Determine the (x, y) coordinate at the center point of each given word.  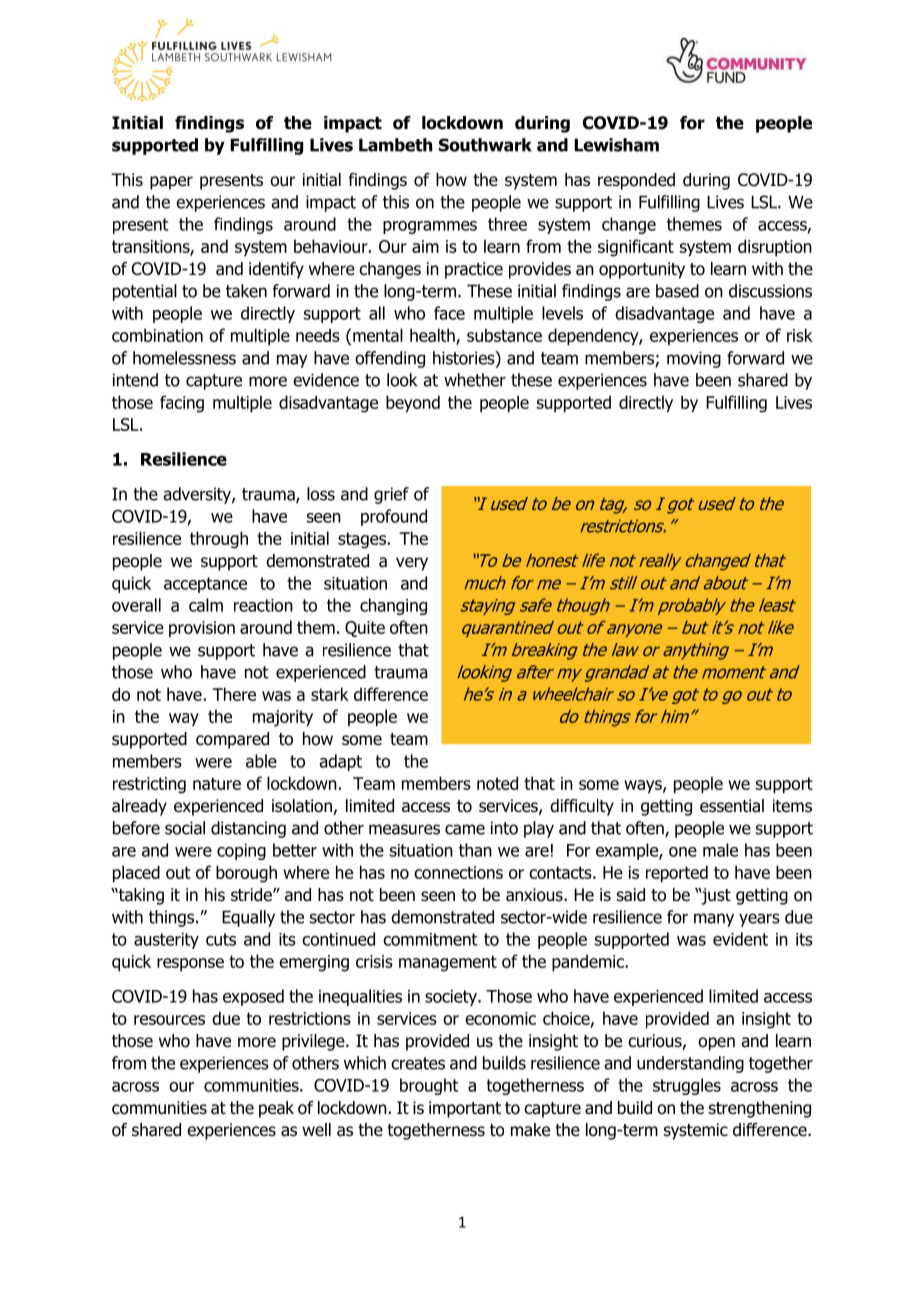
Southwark (485, 145)
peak (276, 1109)
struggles (687, 1086)
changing (393, 606)
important (465, 1109)
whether (475, 380)
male (720, 850)
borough (246, 874)
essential (732, 806)
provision (202, 629)
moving (694, 359)
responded (636, 181)
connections (458, 872)
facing (182, 404)
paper (171, 183)
